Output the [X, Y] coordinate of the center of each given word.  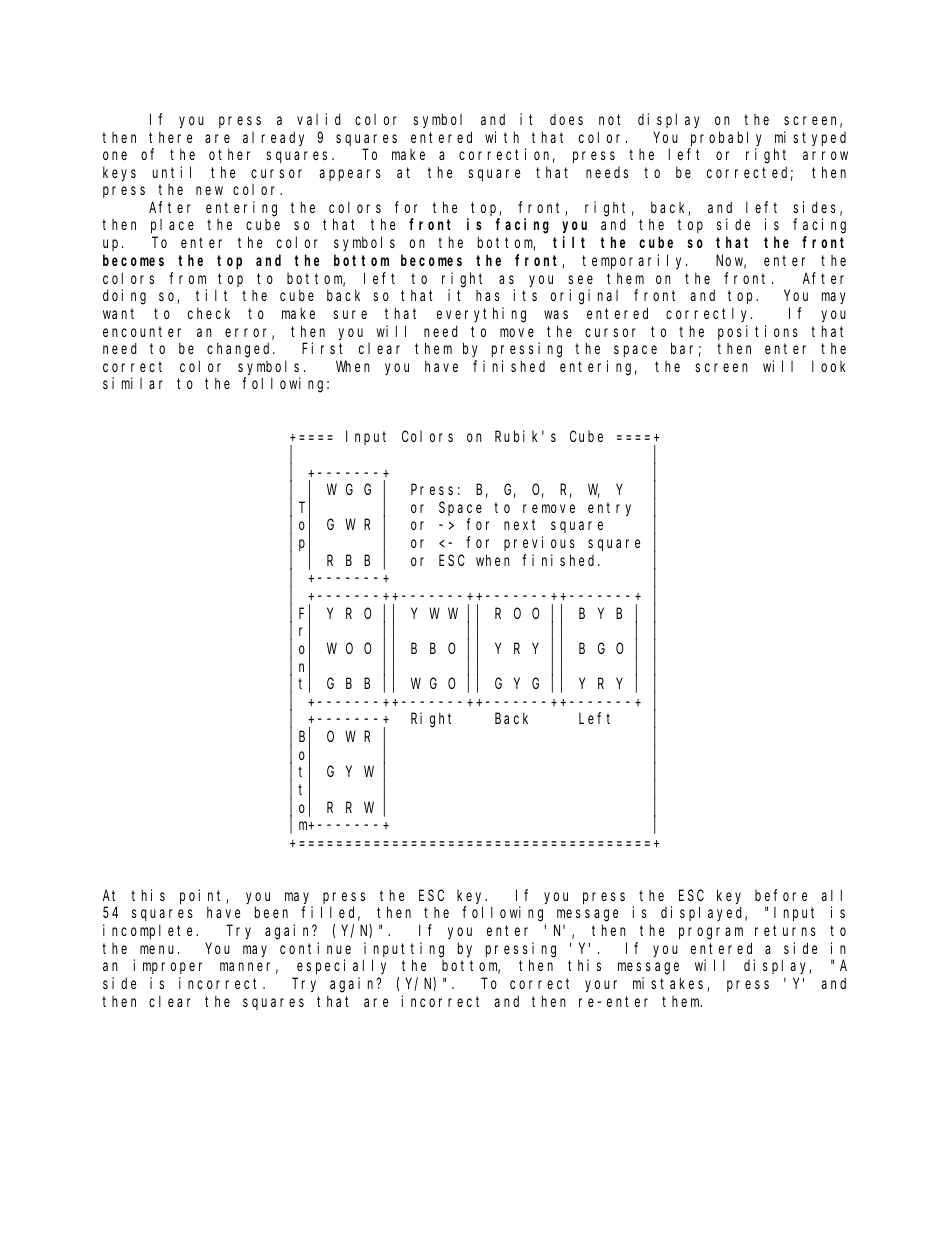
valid [319, 119]
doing [124, 297]
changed [241, 350]
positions [758, 332]
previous [539, 543]
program [711, 933]
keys [119, 173]
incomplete [150, 931]
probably [726, 138]
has [488, 295]
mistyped [810, 138]
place [172, 226]
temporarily [634, 261]
